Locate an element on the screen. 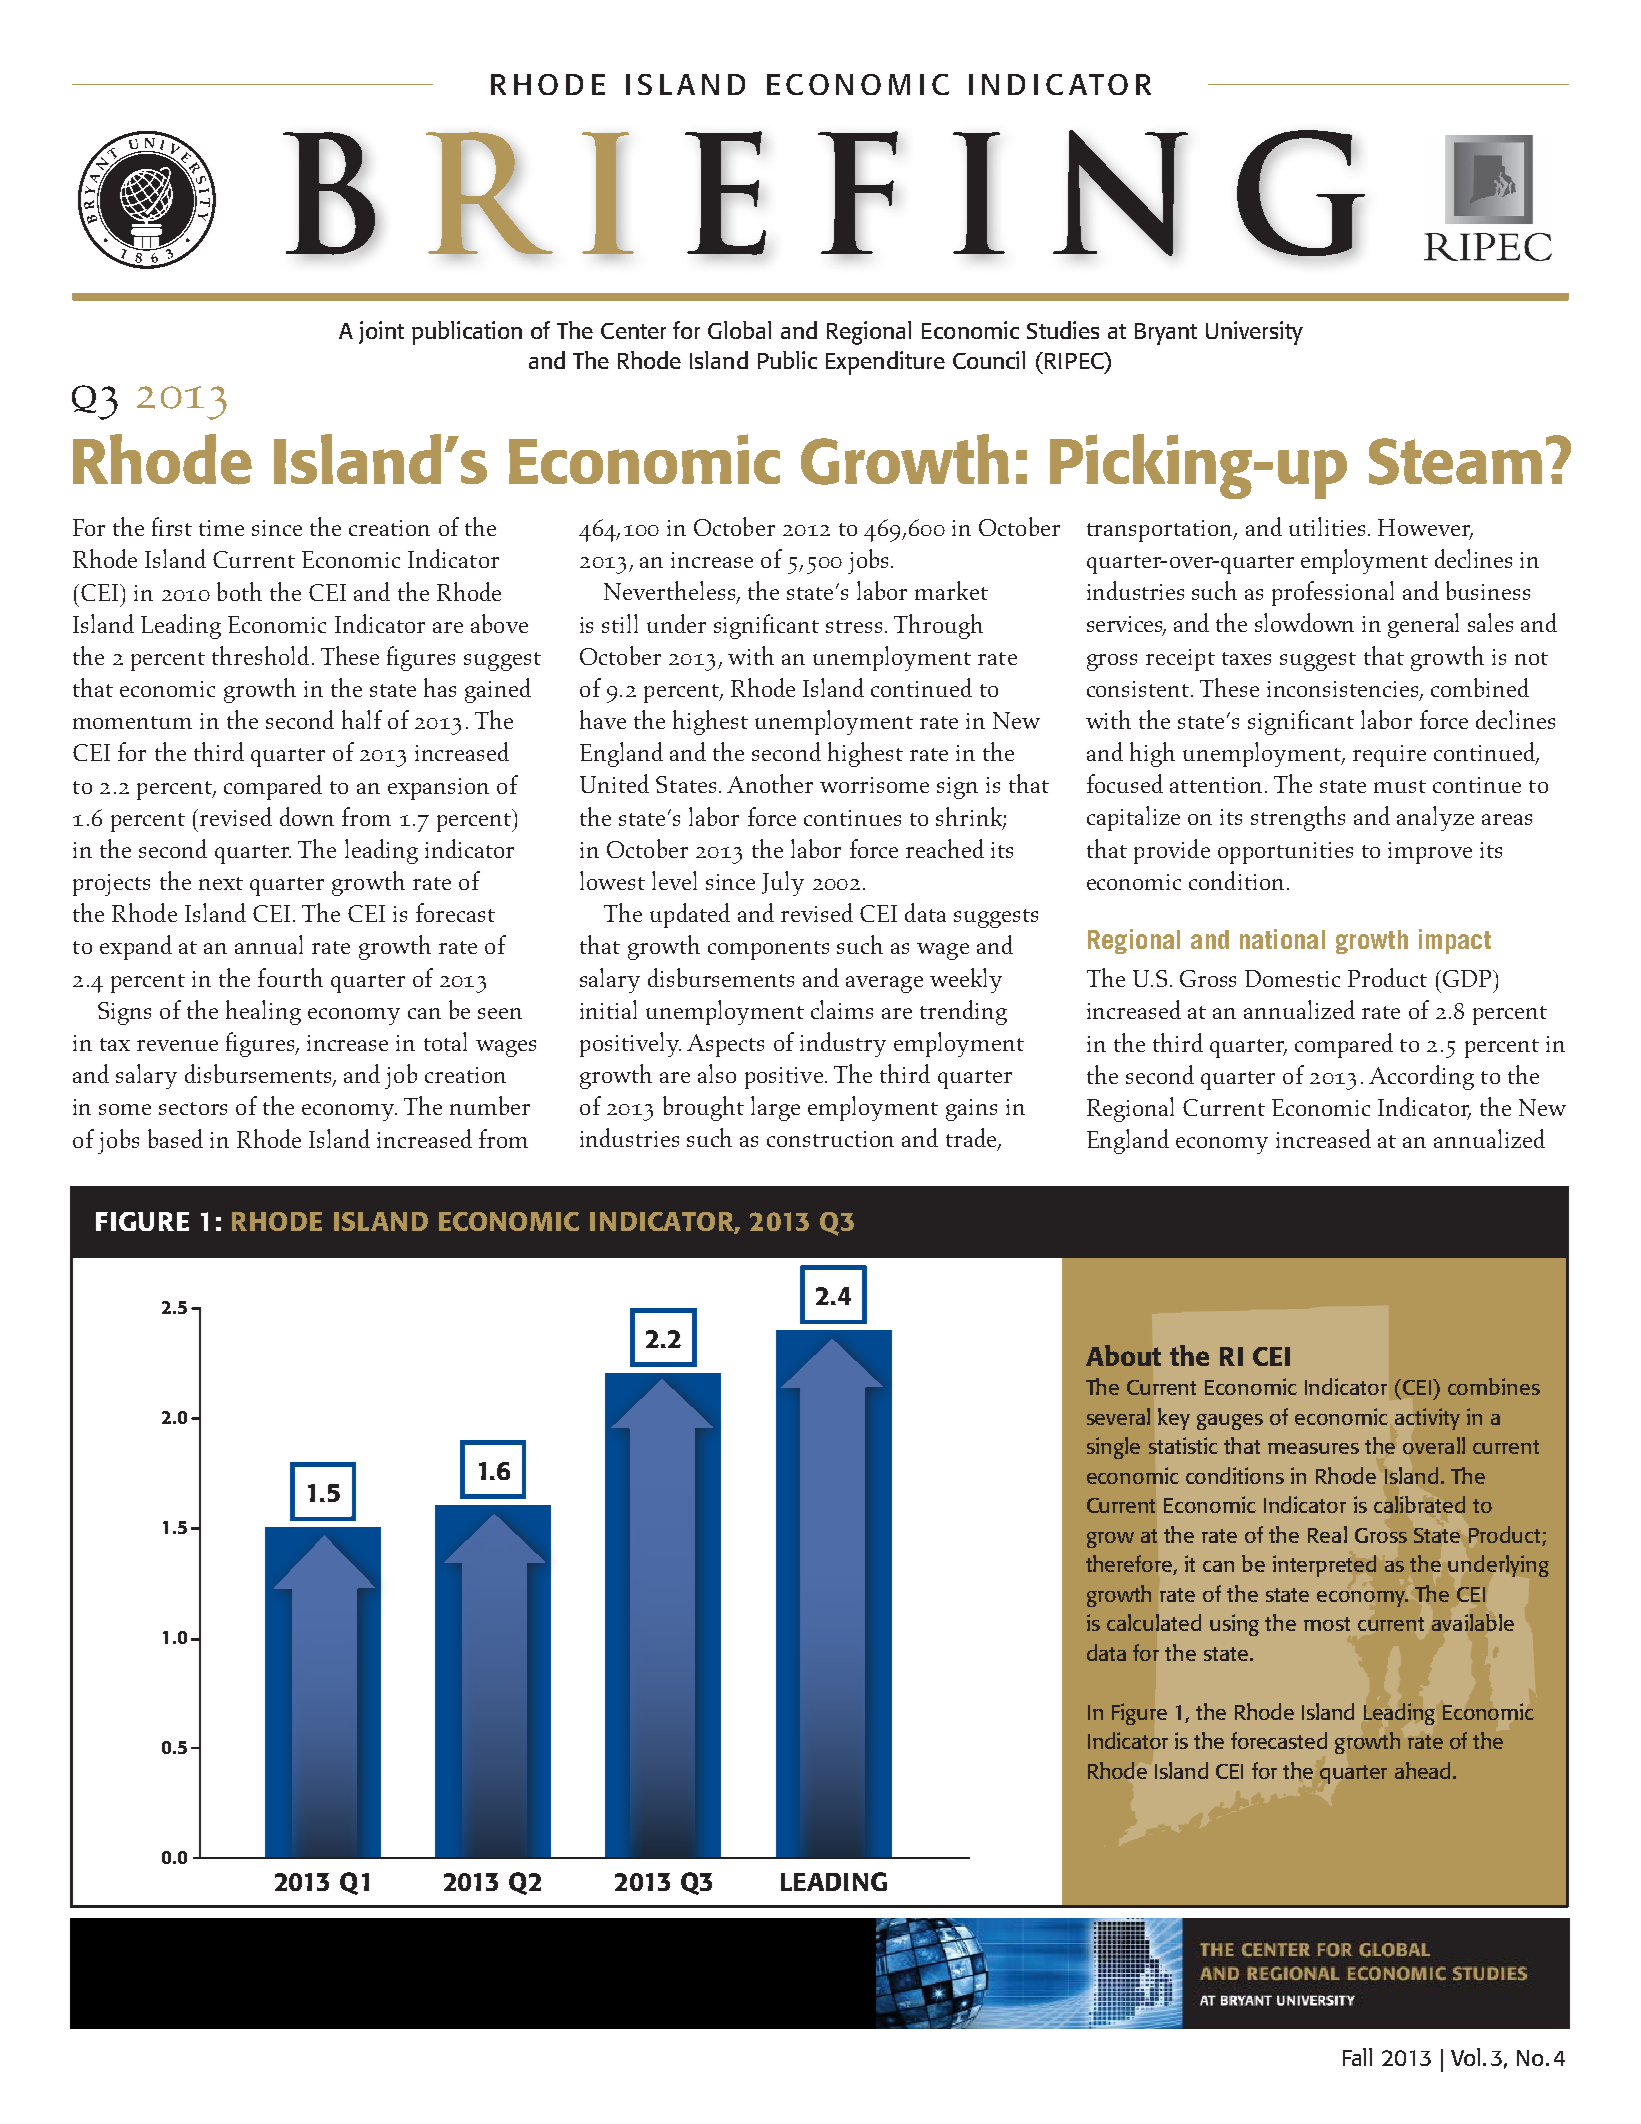  based is located at coordinates (175, 1138).
